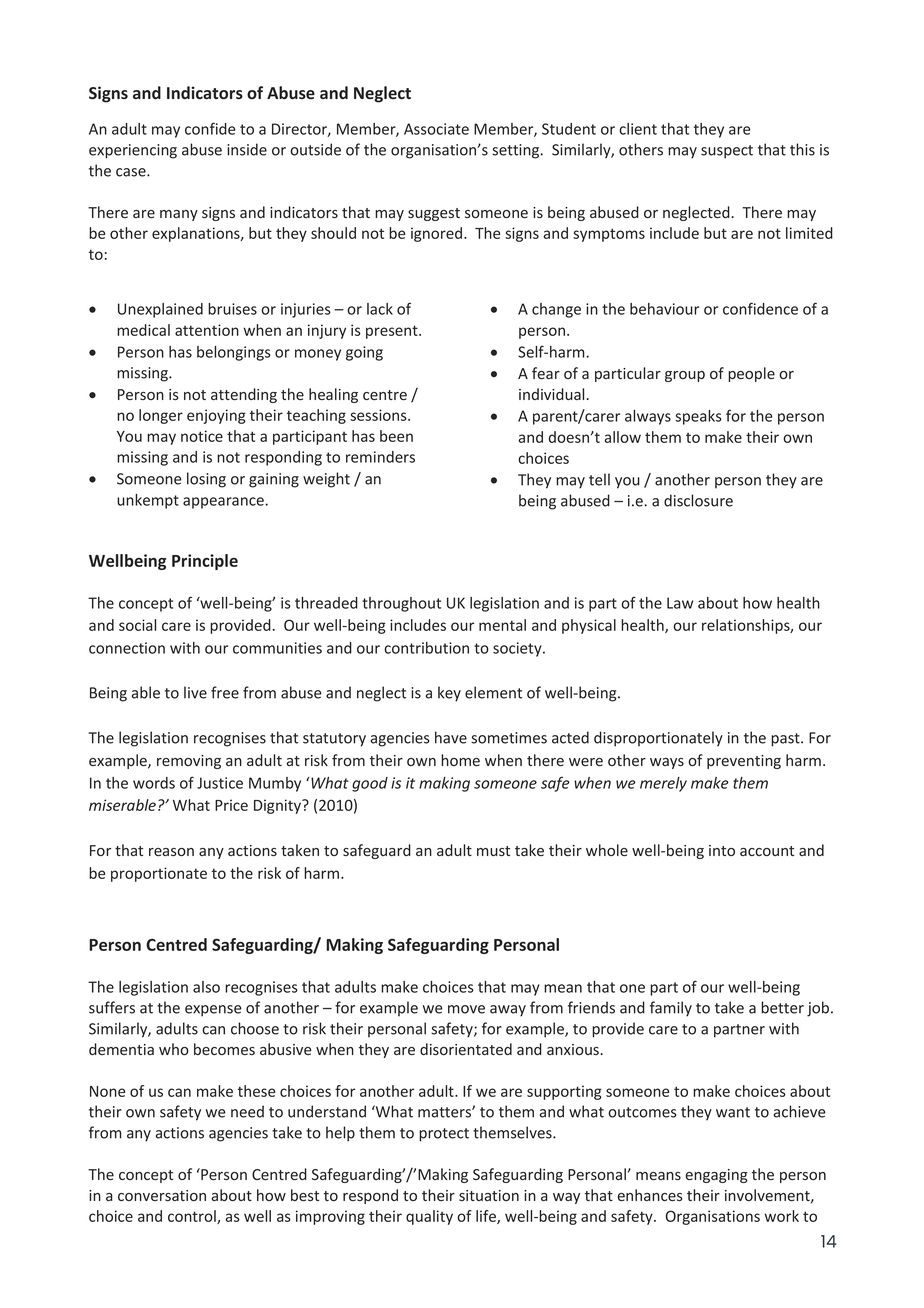 This document has width=924, height=1308. What do you see at coordinates (786, 740) in the document?
I see `past` at bounding box center [786, 740].
